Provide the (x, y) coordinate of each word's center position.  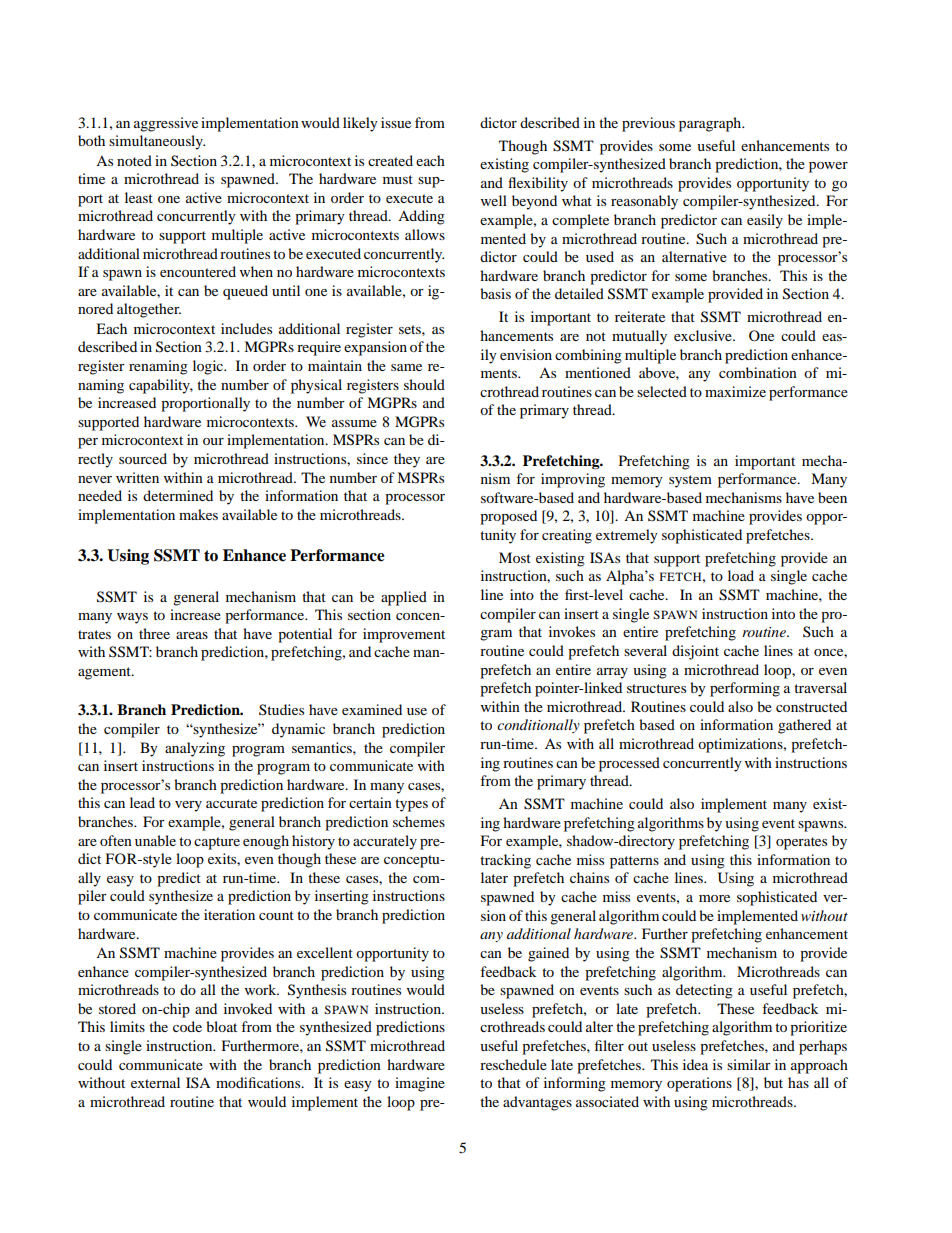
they (407, 460)
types (411, 805)
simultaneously (157, 142)
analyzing (195, 749)
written (137, 477)
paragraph (711, 124)
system (690, 481)
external (155, 1082)
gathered (804, 726)
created (390, 160)
